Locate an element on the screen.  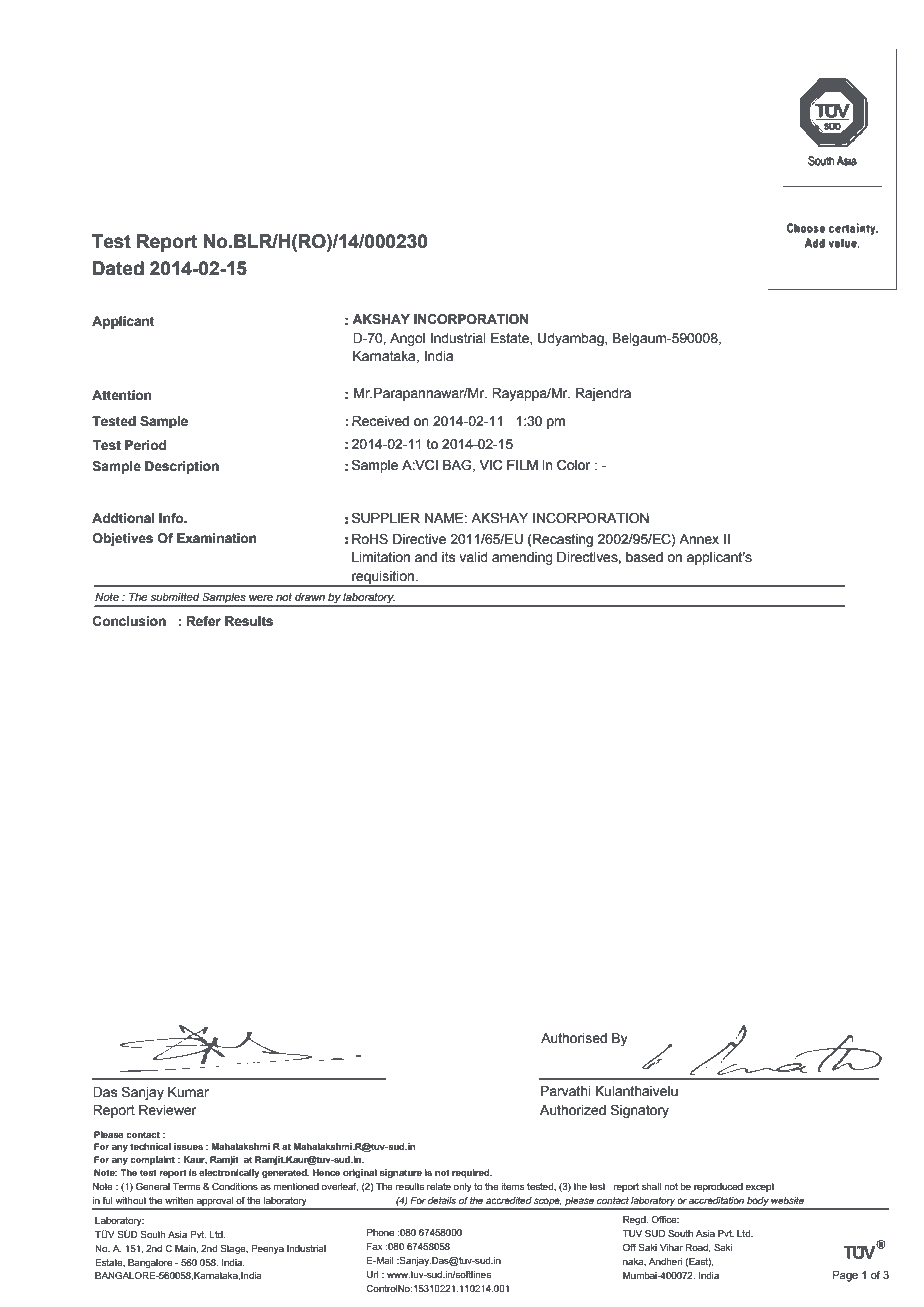
requisition is located at coordinates (383, 578).
